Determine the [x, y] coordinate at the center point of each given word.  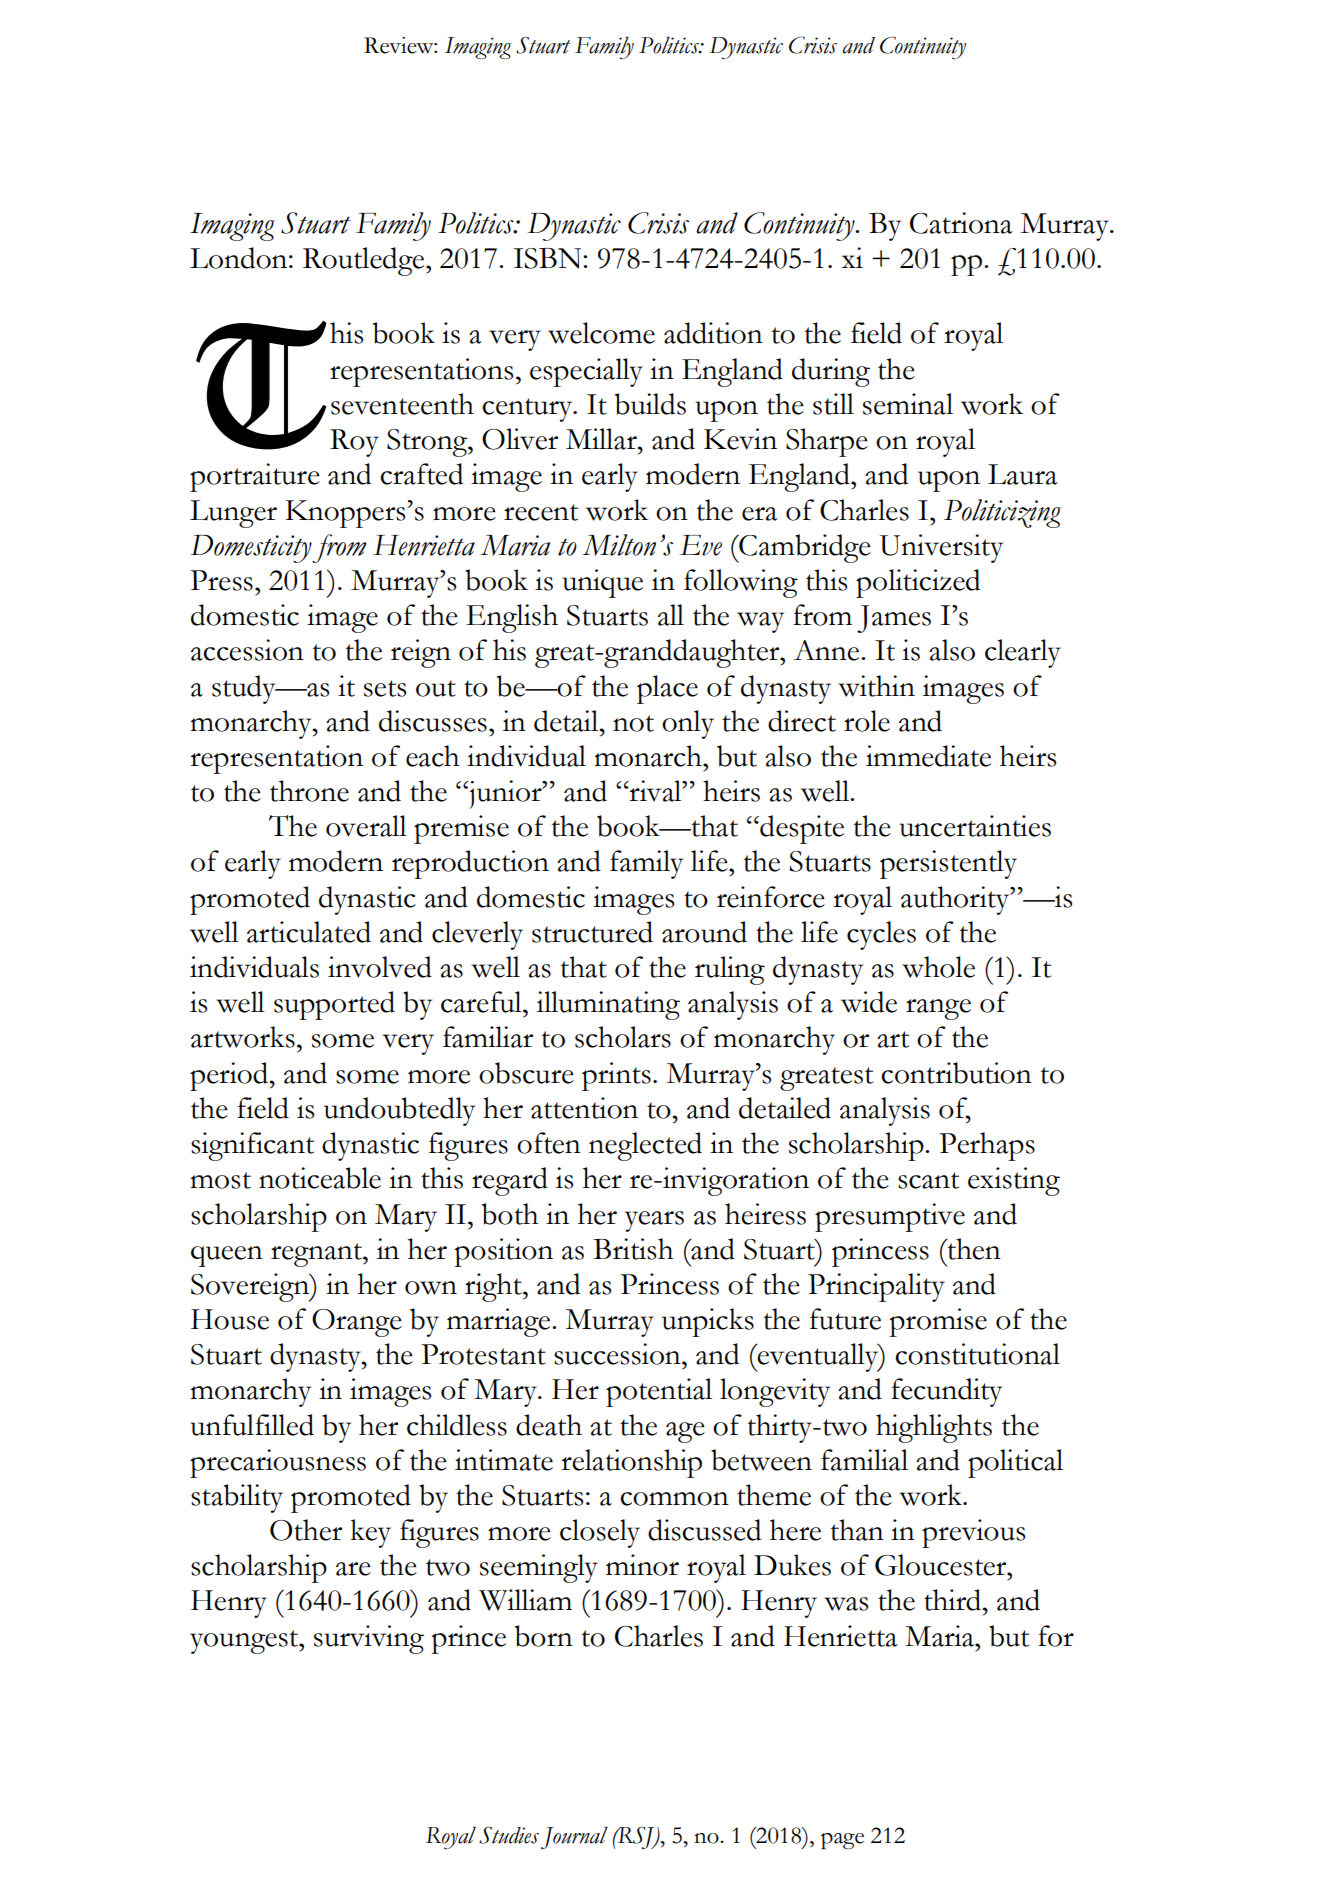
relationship [631, 1463]
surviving [369, 1639]
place [667, 689]
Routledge [365, 261]
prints [616, 1076]
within [876, 686]
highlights [934, 1428]
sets [385, 688]
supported [334, 1005]
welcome [601, 333]
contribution [956, 1073]
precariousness [278, 1463]
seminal [908, 404]
